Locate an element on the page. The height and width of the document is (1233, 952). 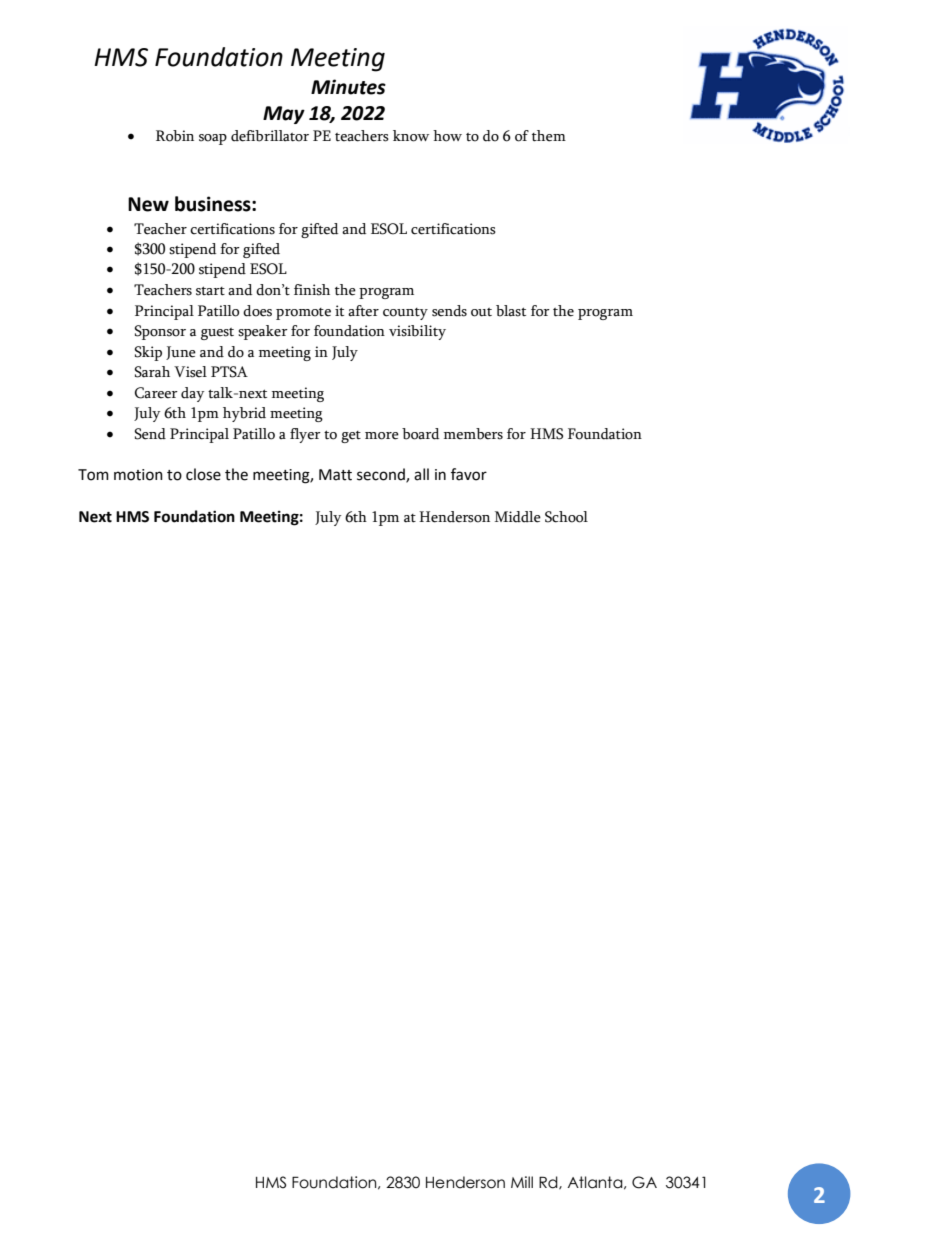
second is located at coordinates (382, 475).
